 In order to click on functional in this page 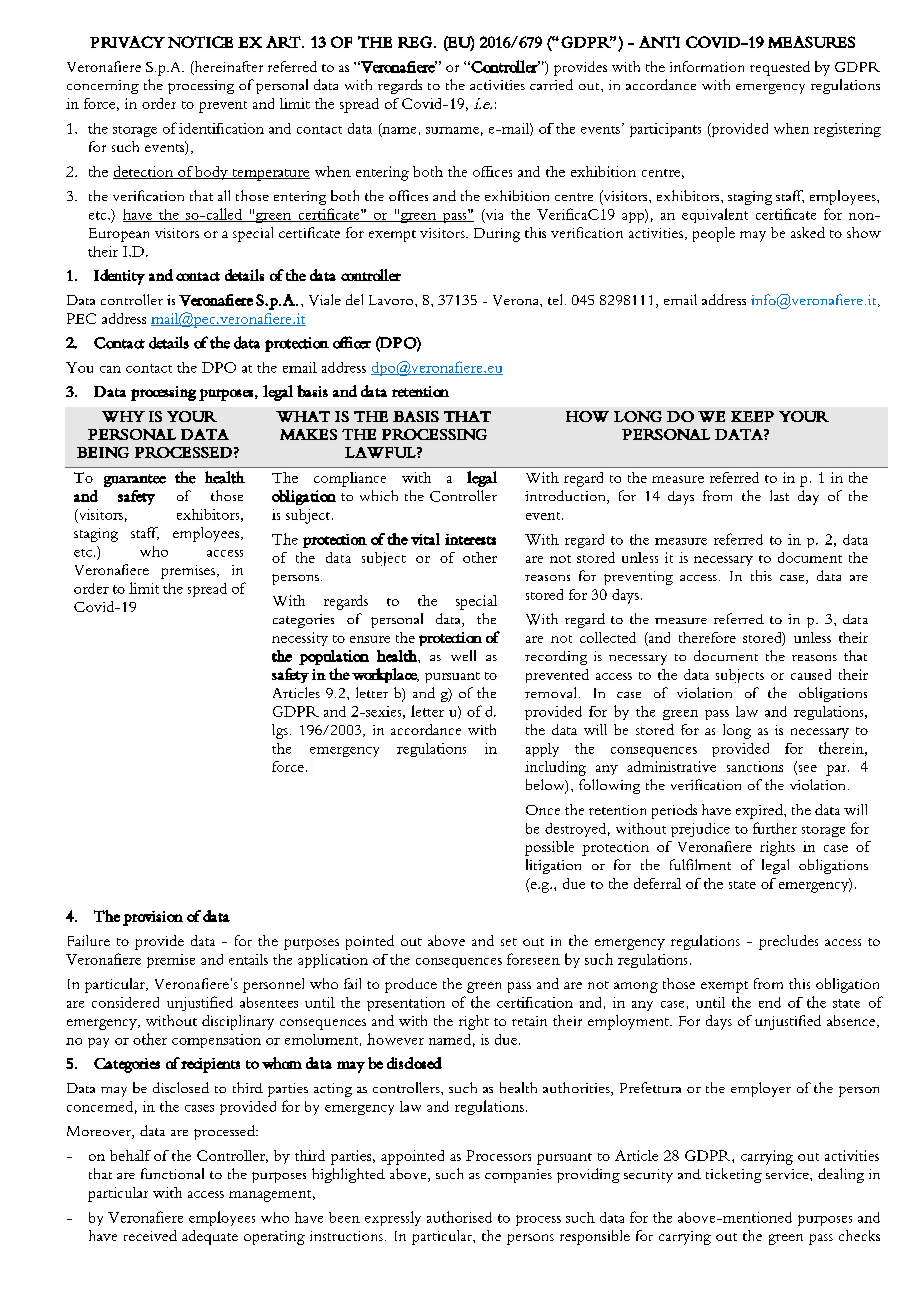, I will do `click(172, 1173)`.
